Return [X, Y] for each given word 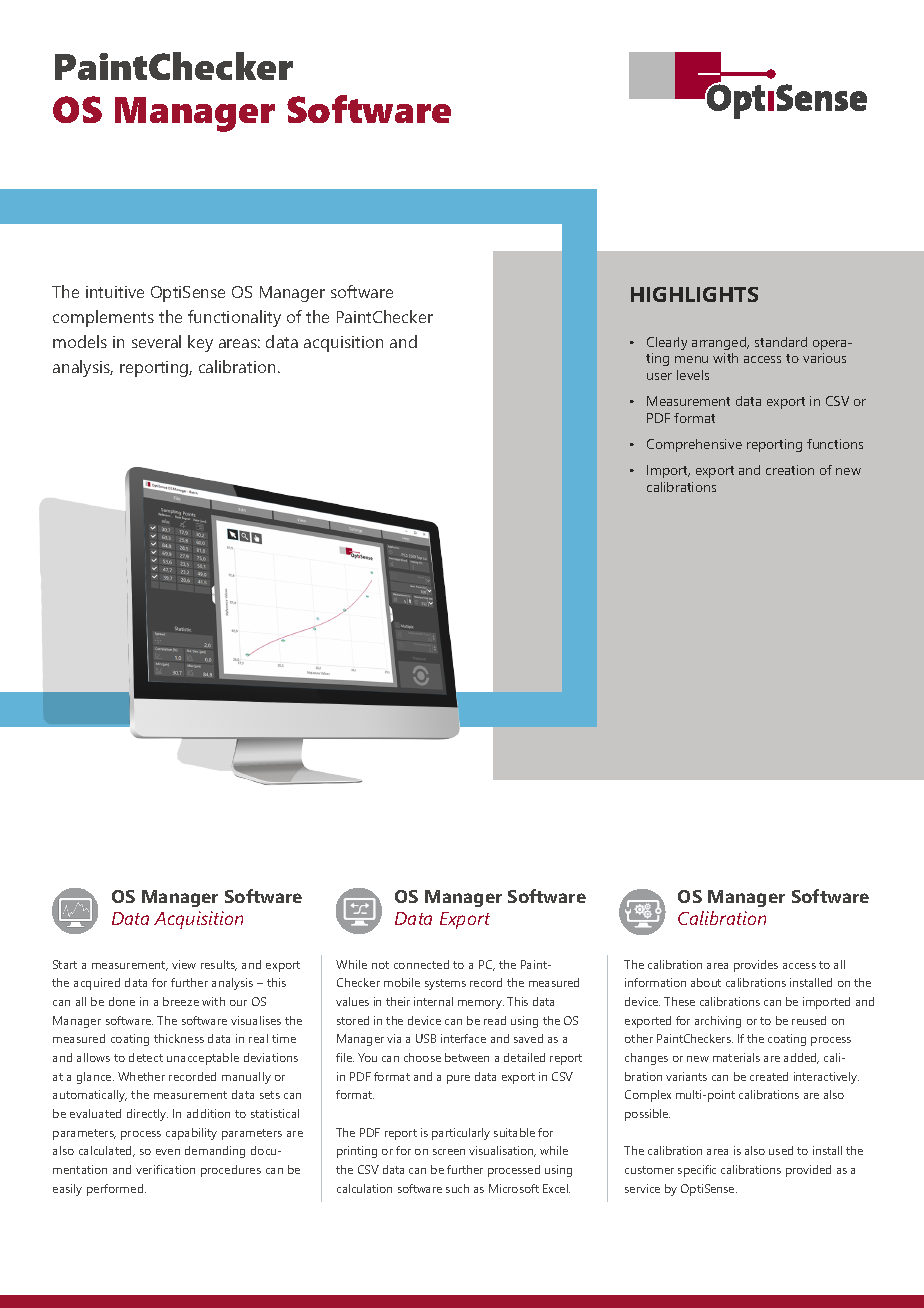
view [184, 964]
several [156, 341]
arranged [720, 343]
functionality [234, 318]
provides [756, 966]
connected [421, 964]
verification [165, 1169]
